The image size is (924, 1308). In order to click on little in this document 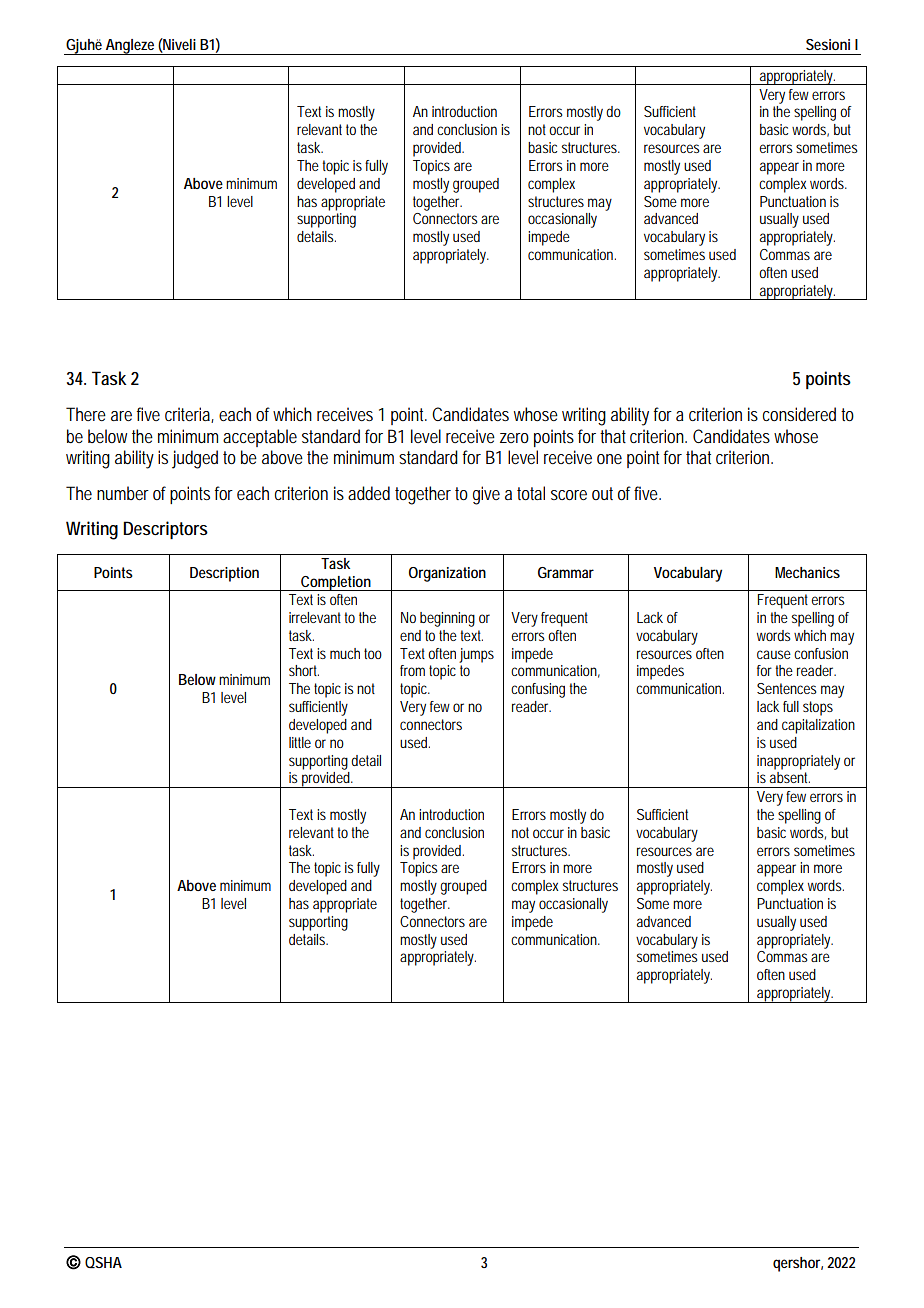, I will do `click(300, 742)`.
